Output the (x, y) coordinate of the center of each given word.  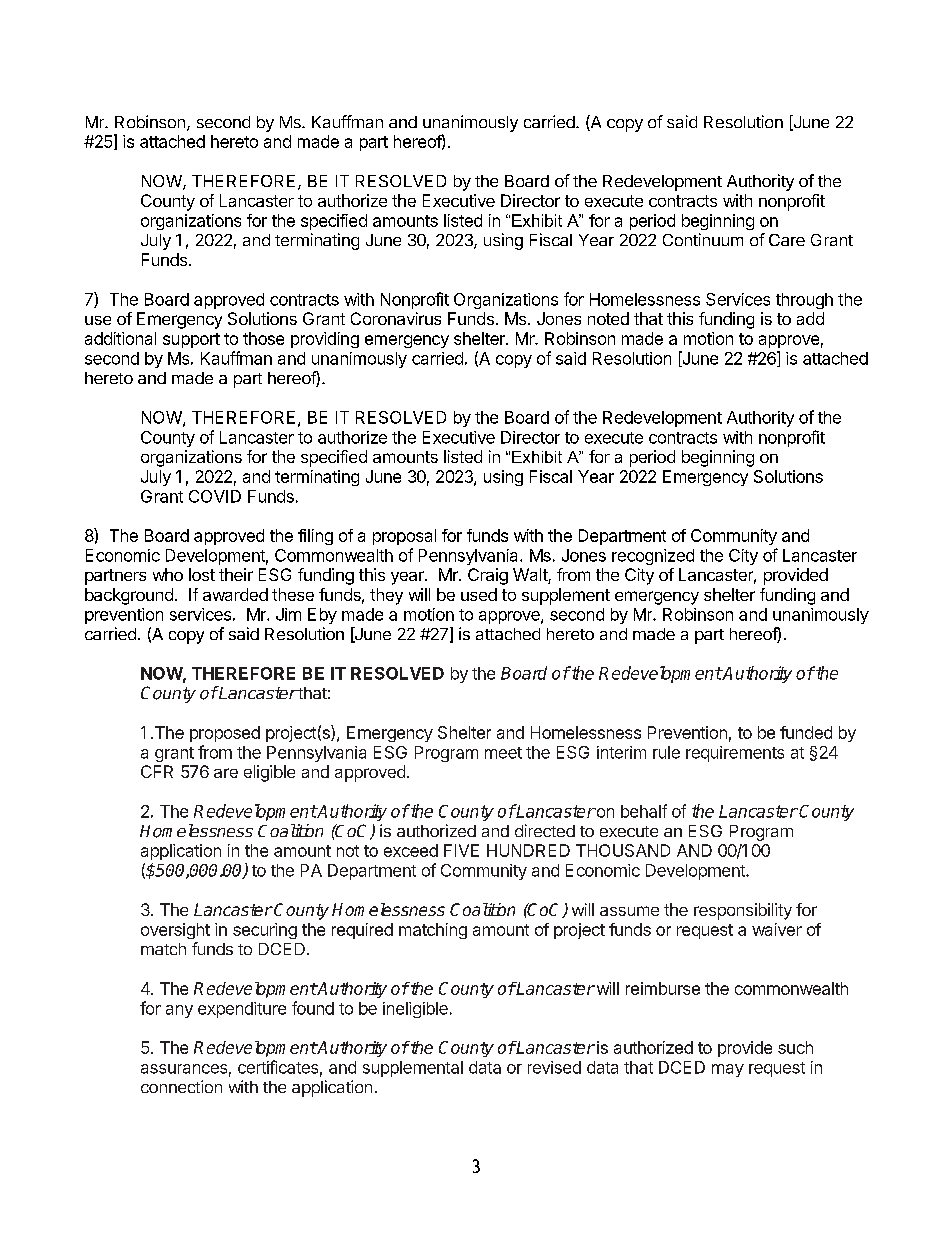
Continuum (703, 239)
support (191, 340)
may (728, 1070)
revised (554, 1067)
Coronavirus (396, 318)
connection (181, 1086)
